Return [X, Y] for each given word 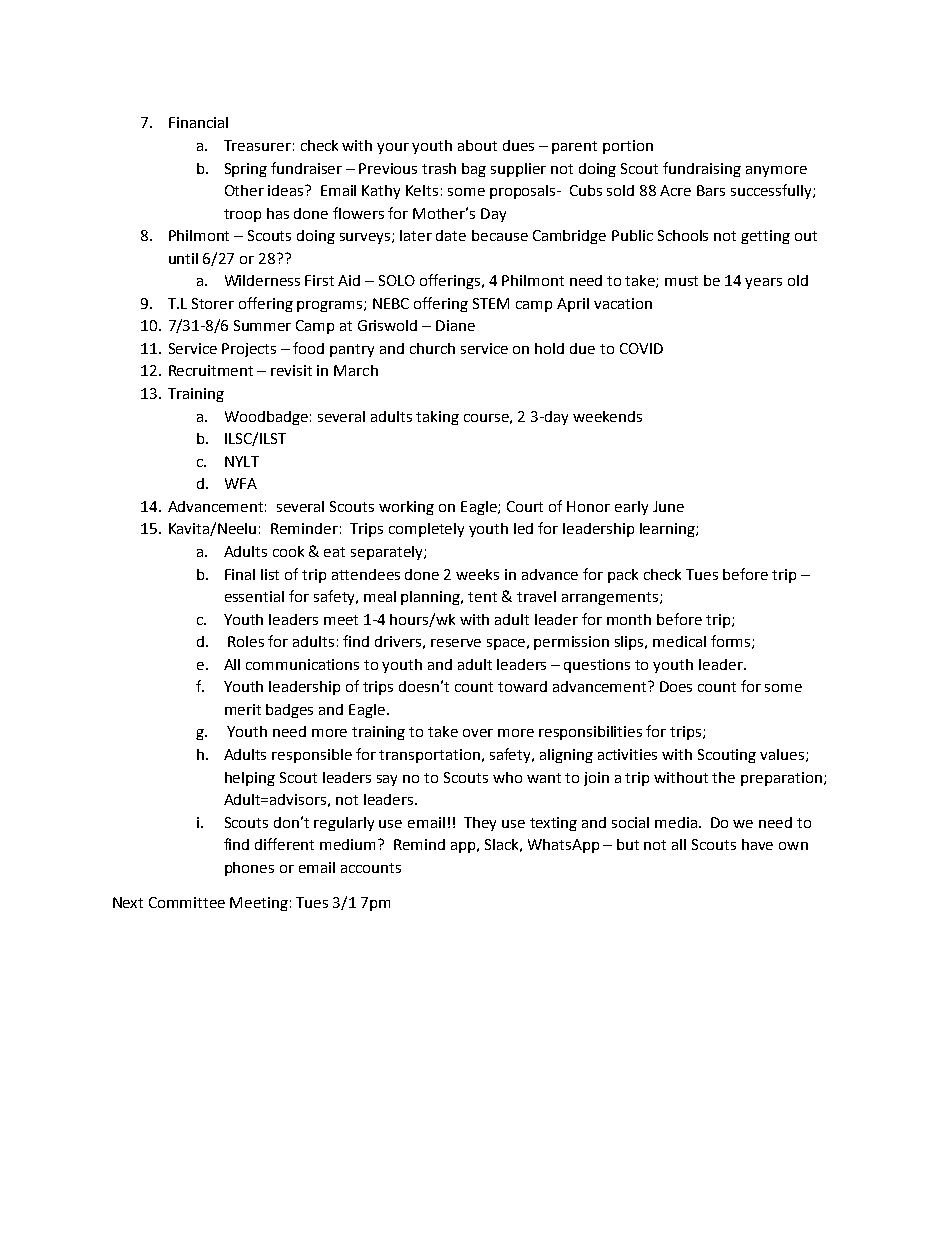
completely [426, 530]
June [668, 506]
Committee [187, 902]
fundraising [702, 169]
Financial [198, 122]
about [477, 145]
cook [288, 551]
